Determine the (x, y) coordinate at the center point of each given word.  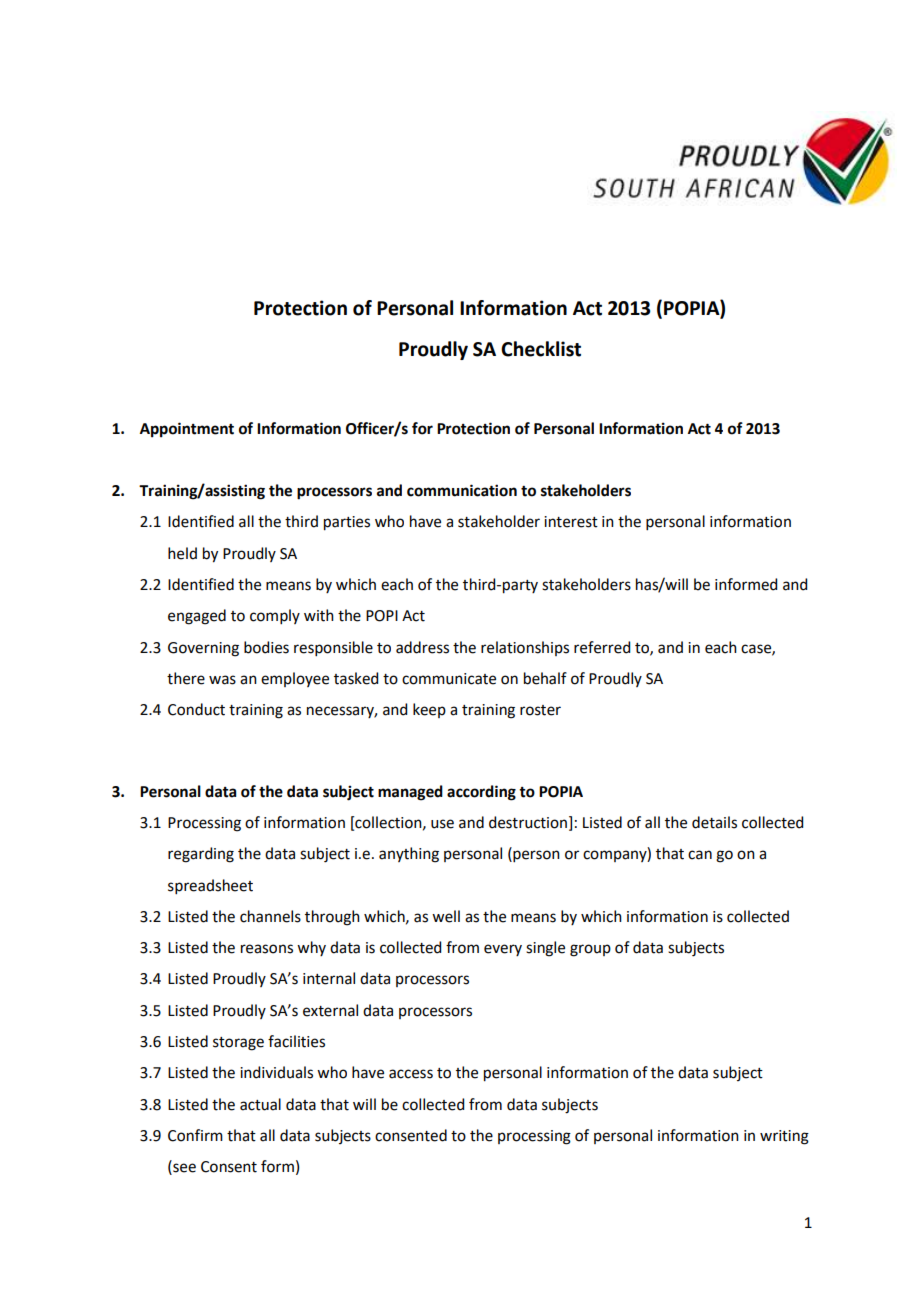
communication (462, 490)
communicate (449, 679)
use (442, 824)
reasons (267, 949)
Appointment (187, 430)
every (503, 950)
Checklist (541, 349)
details (714, 822)
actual (260, 1104)
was (222, 680)
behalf (545, 678)
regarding (201, 855)
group (590, 950)
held (182, 553)
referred (602, 647)
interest (571, 522)
